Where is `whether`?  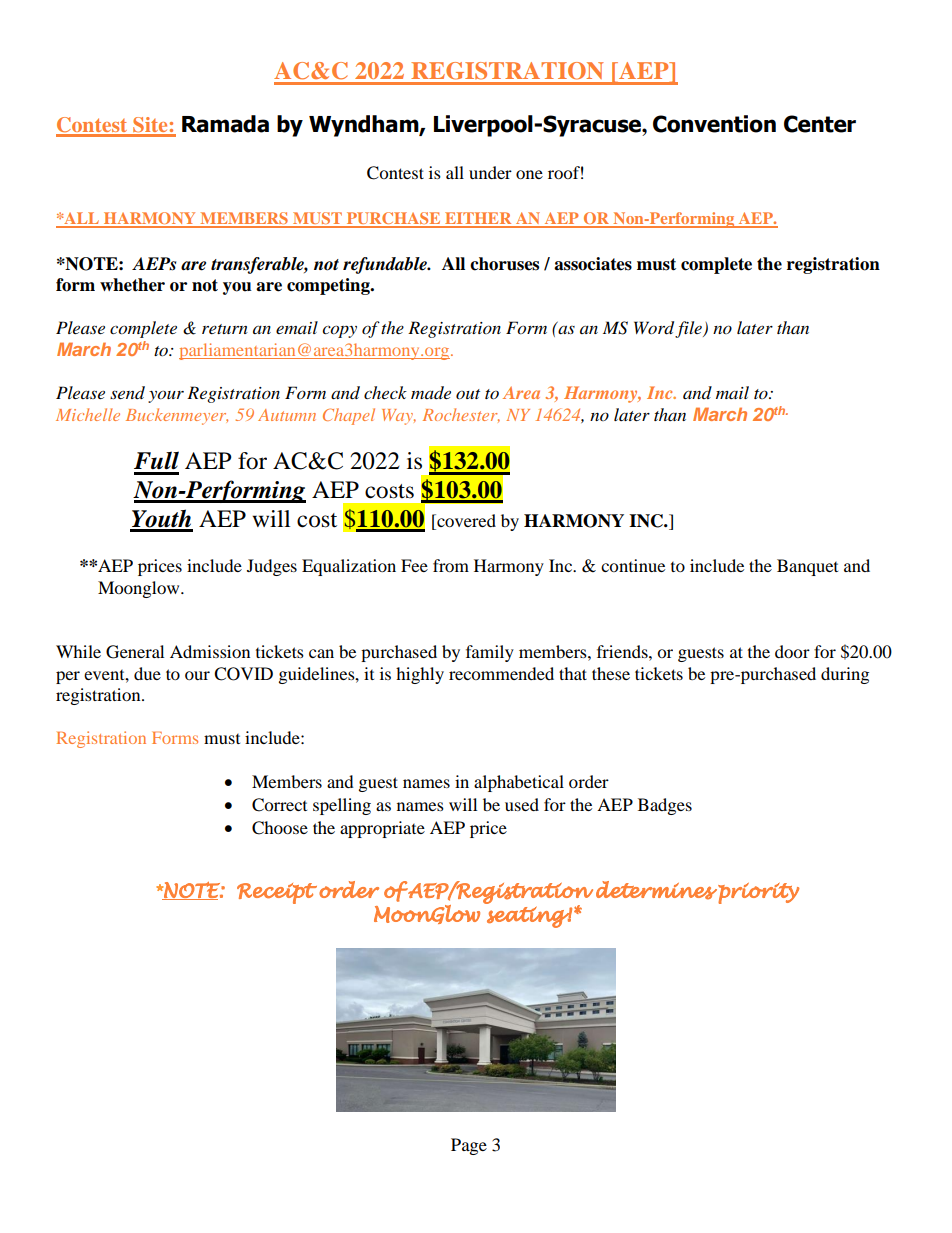 whether is located at coordinates (132, 285).
